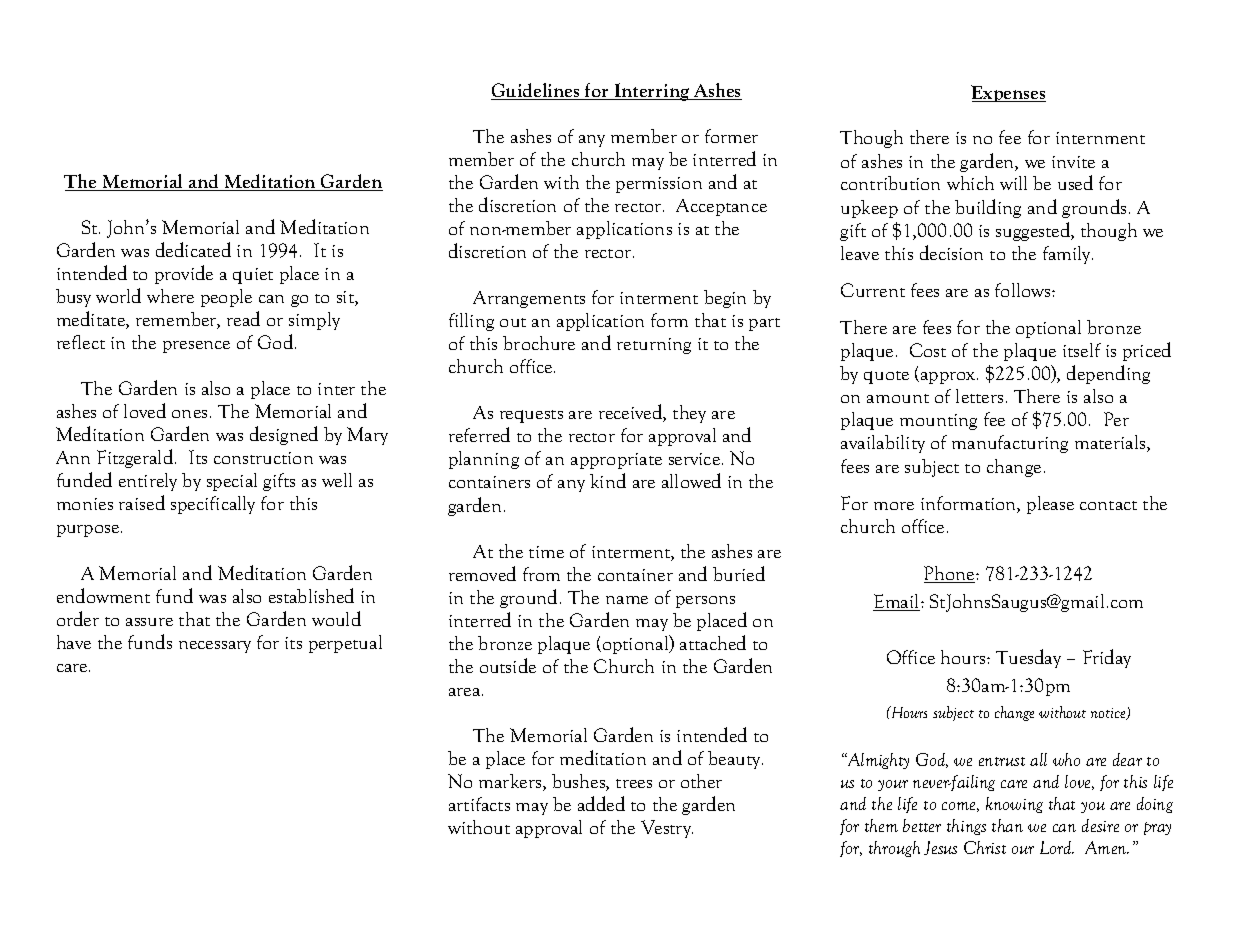 The width and height of the document is (1233, 952). What do you see at coordinates (529, 299) in the document?
I see `Arrangements` at bounding box center [529, 299].
